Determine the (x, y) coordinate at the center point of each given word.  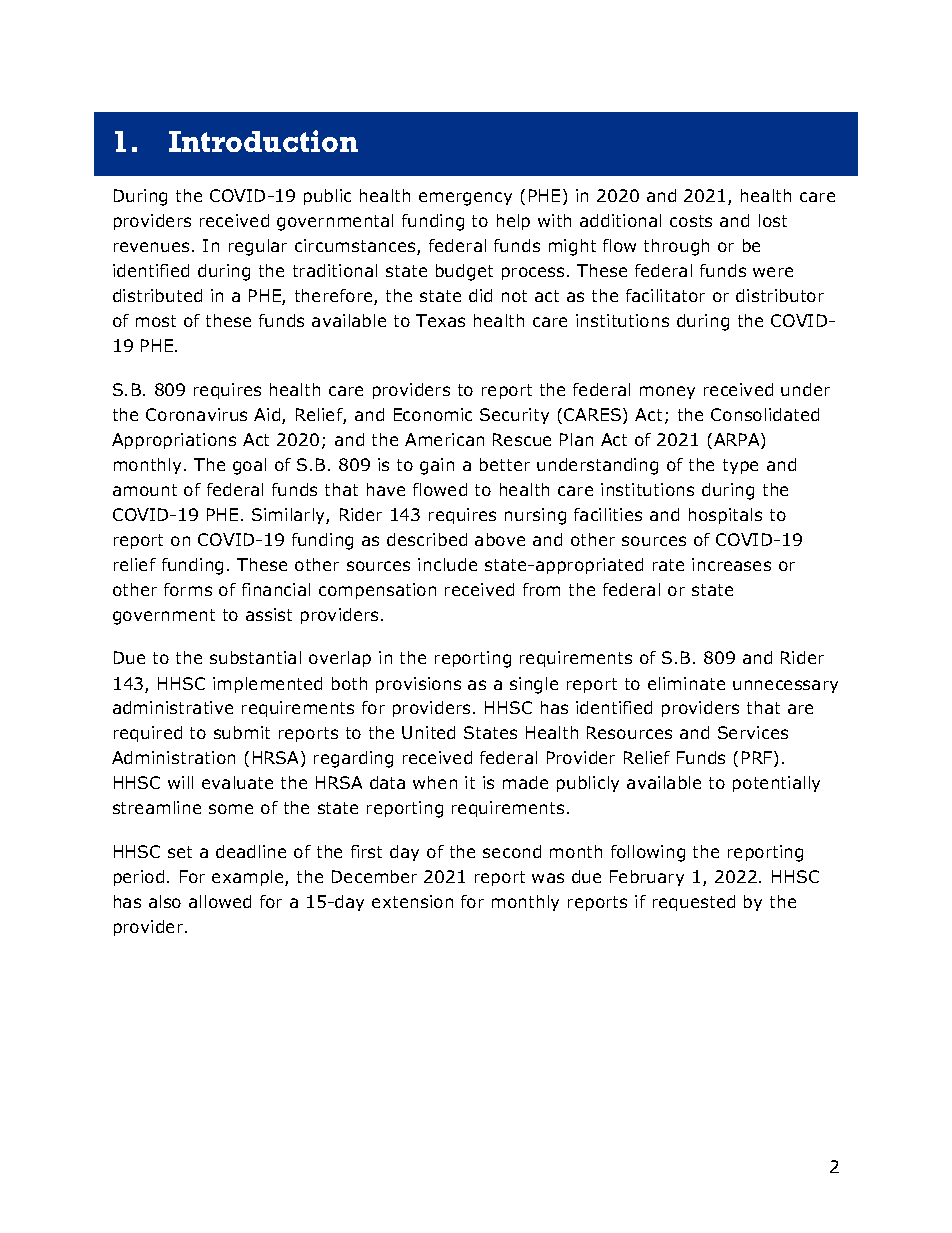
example (249, 878)
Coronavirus (196, 414)
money (667, 392)
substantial (255, 657)
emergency (465, 199)
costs (691, 221)
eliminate (686, 683)
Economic (433, 414)
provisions (418, 685)
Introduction (263, 141)
